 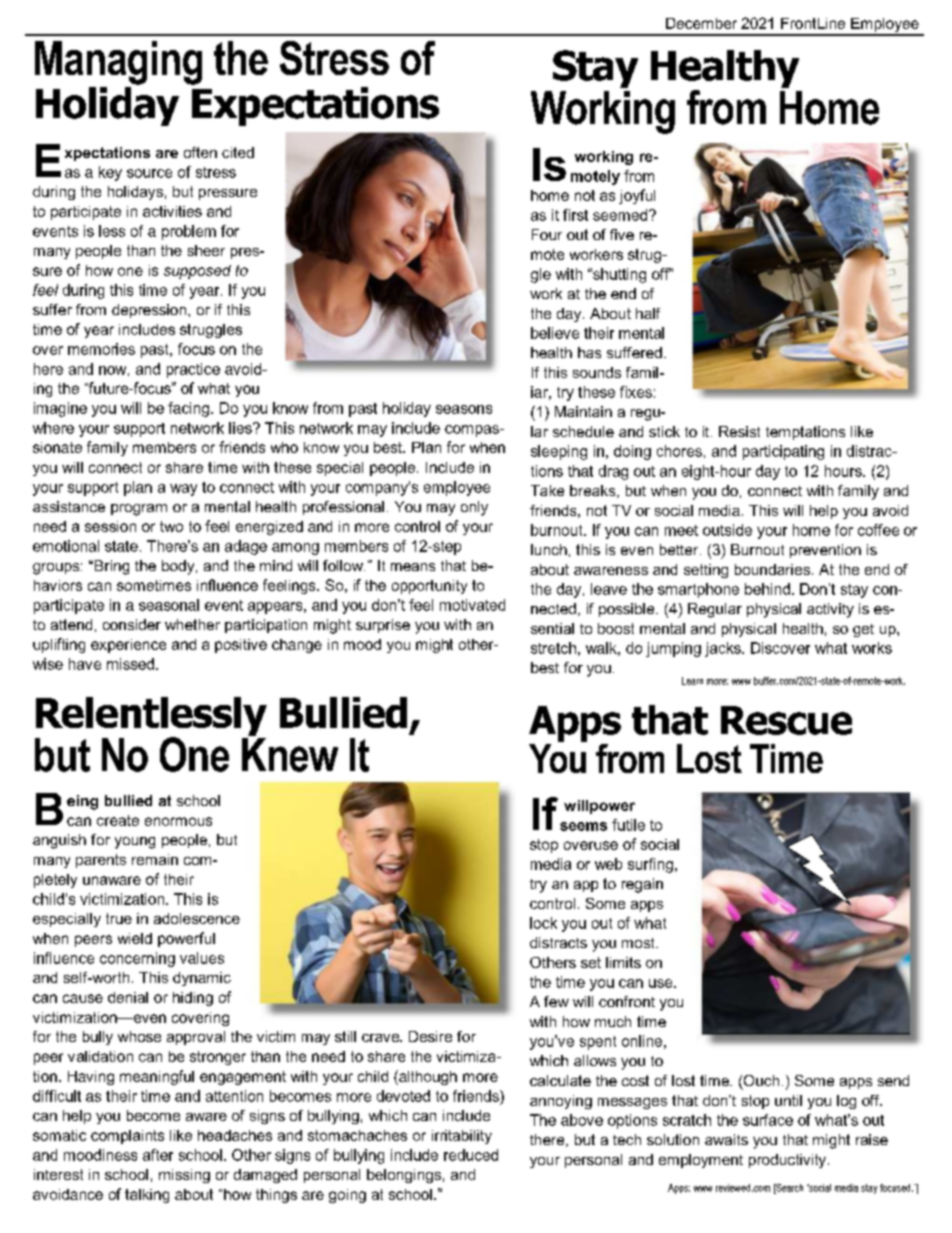 What do you see at coordinates (158, 1155) in the screenshot?
I see `after` at bounding box center [158, 1155].
